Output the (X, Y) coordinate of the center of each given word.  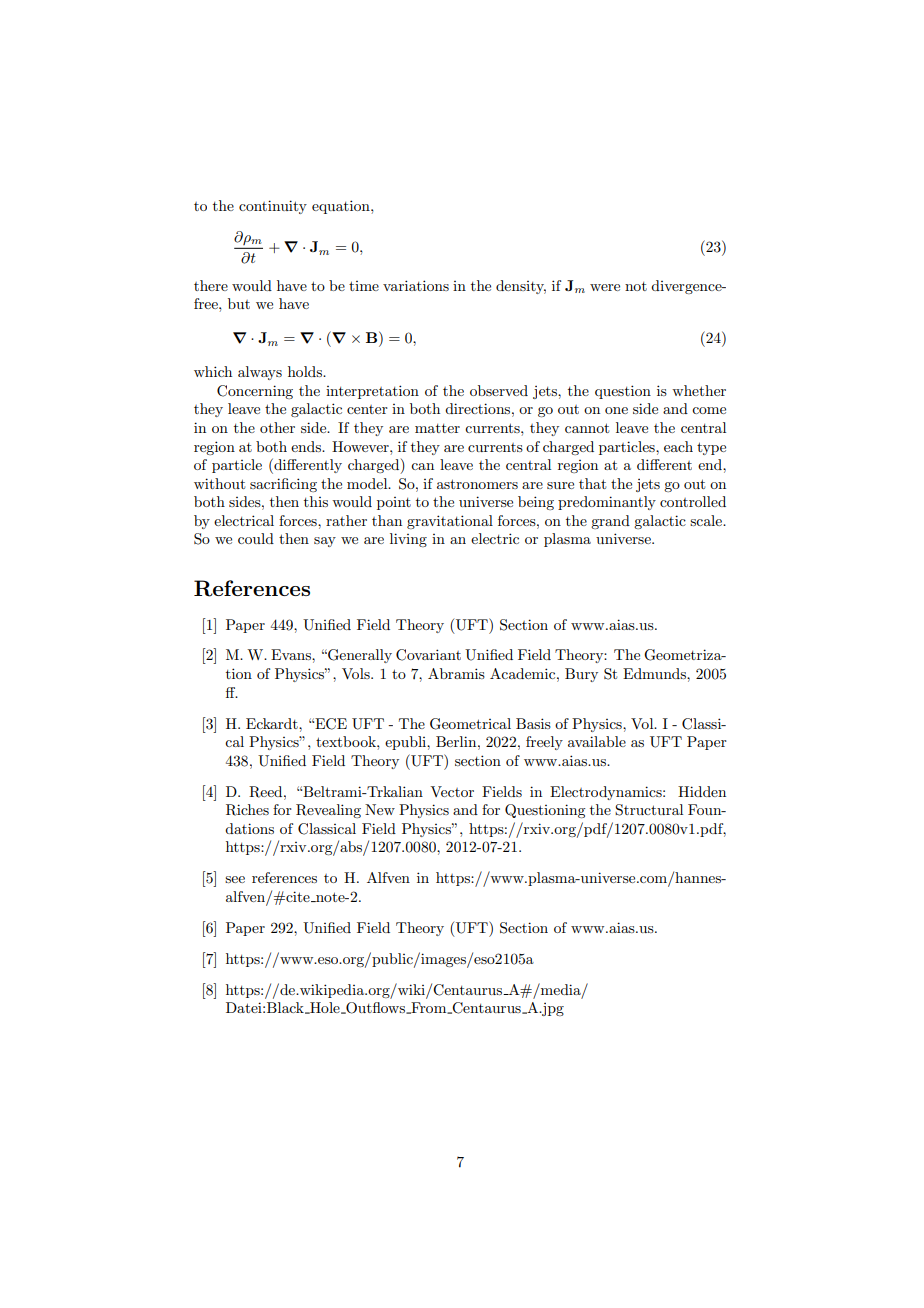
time (364, 286)
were (605, 287)
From (429, 1008)
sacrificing (283, 485)
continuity (273, 207)
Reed (267, 792)
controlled (693, 501)
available (597, 741)
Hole (325, 1008)
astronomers (477, 484)
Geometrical (470, 724)
